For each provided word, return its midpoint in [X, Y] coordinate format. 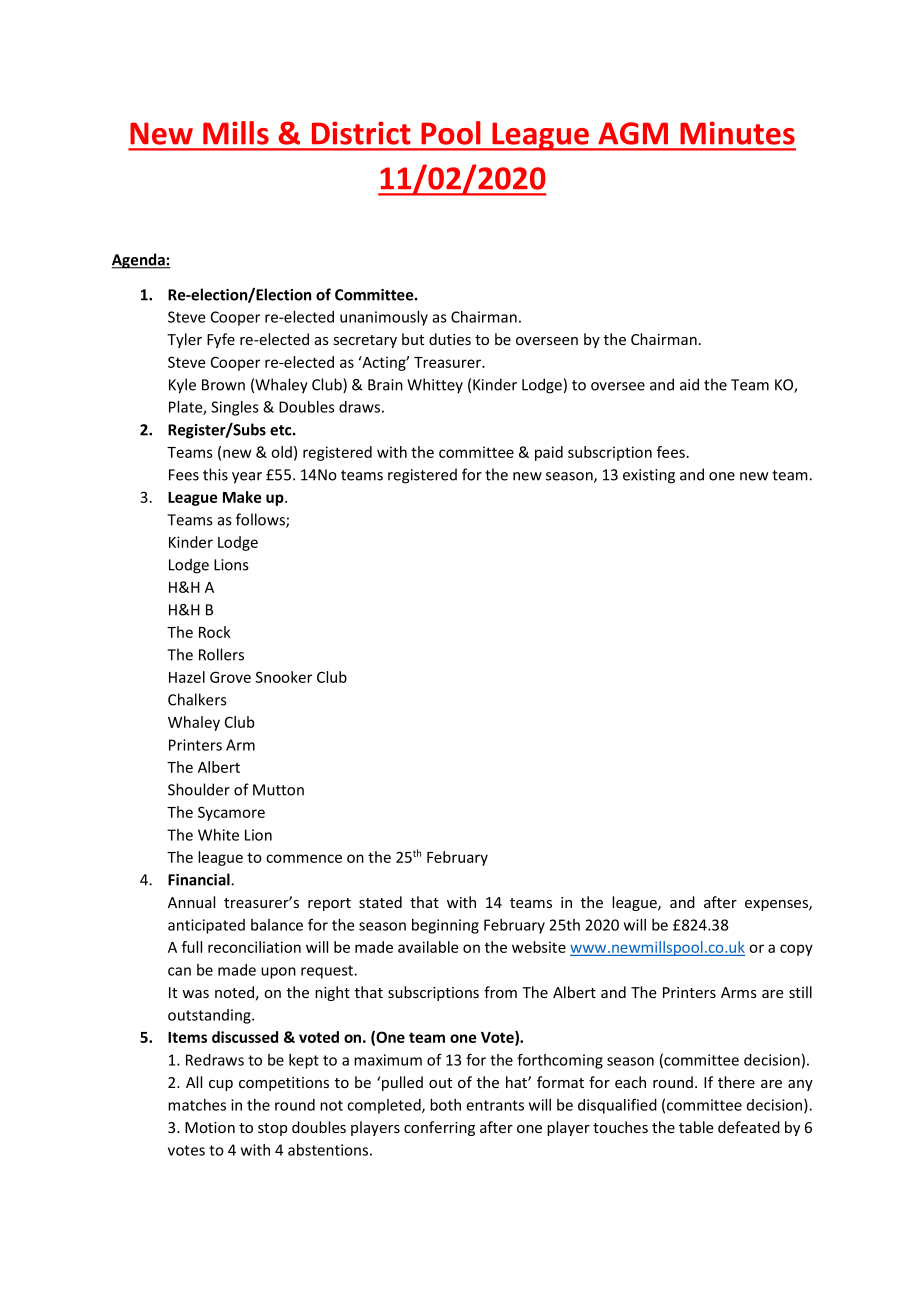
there [736, 1082]
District [361, 133]
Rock [215, 632]
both [445, 1105]
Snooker [284, 677]
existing [649, 476]
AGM [633, 133]
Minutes [737, 133]
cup [221, 1085]
